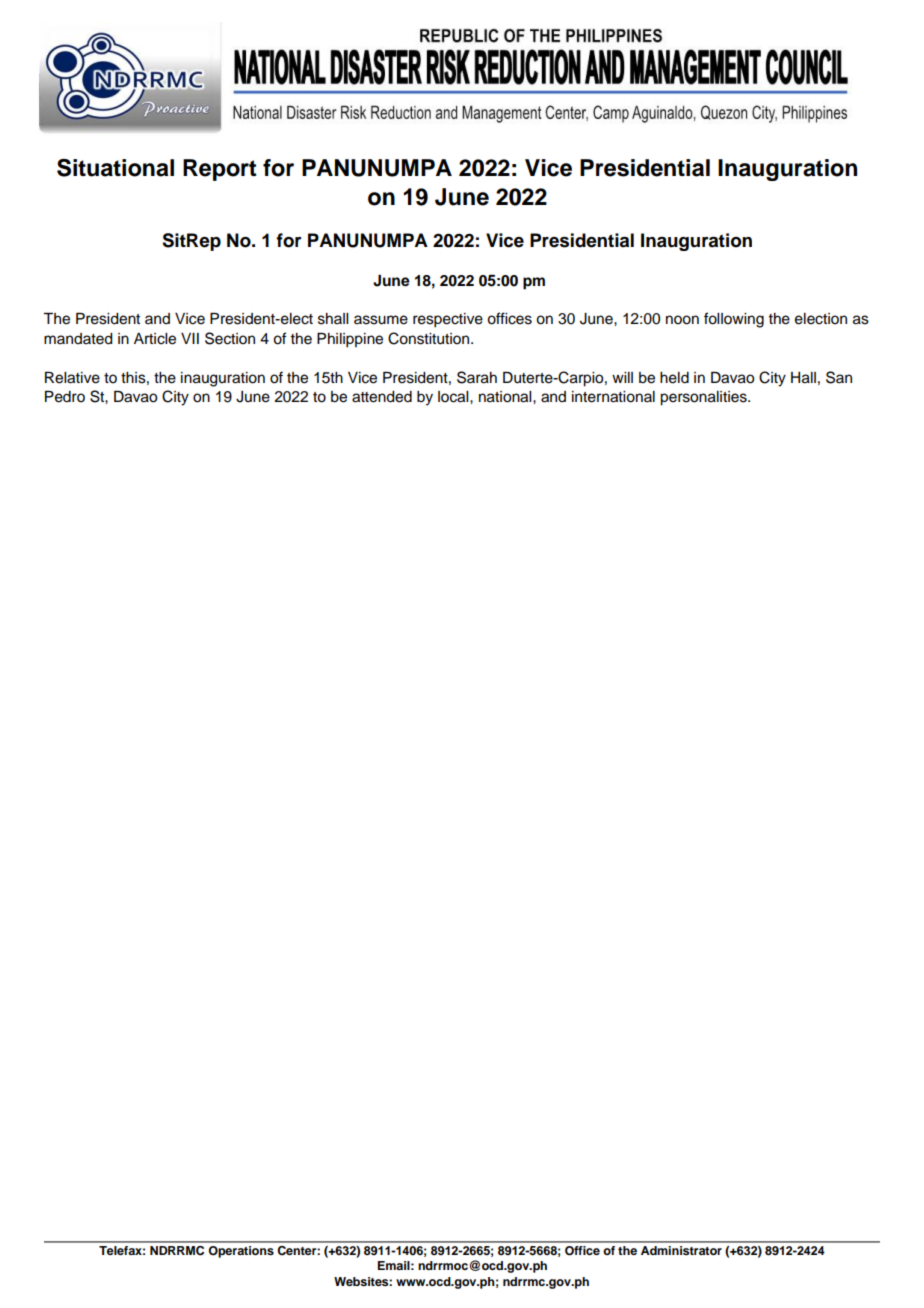  Describe the element at coordinates (454, 397) in the document. I see `local` at that location.
